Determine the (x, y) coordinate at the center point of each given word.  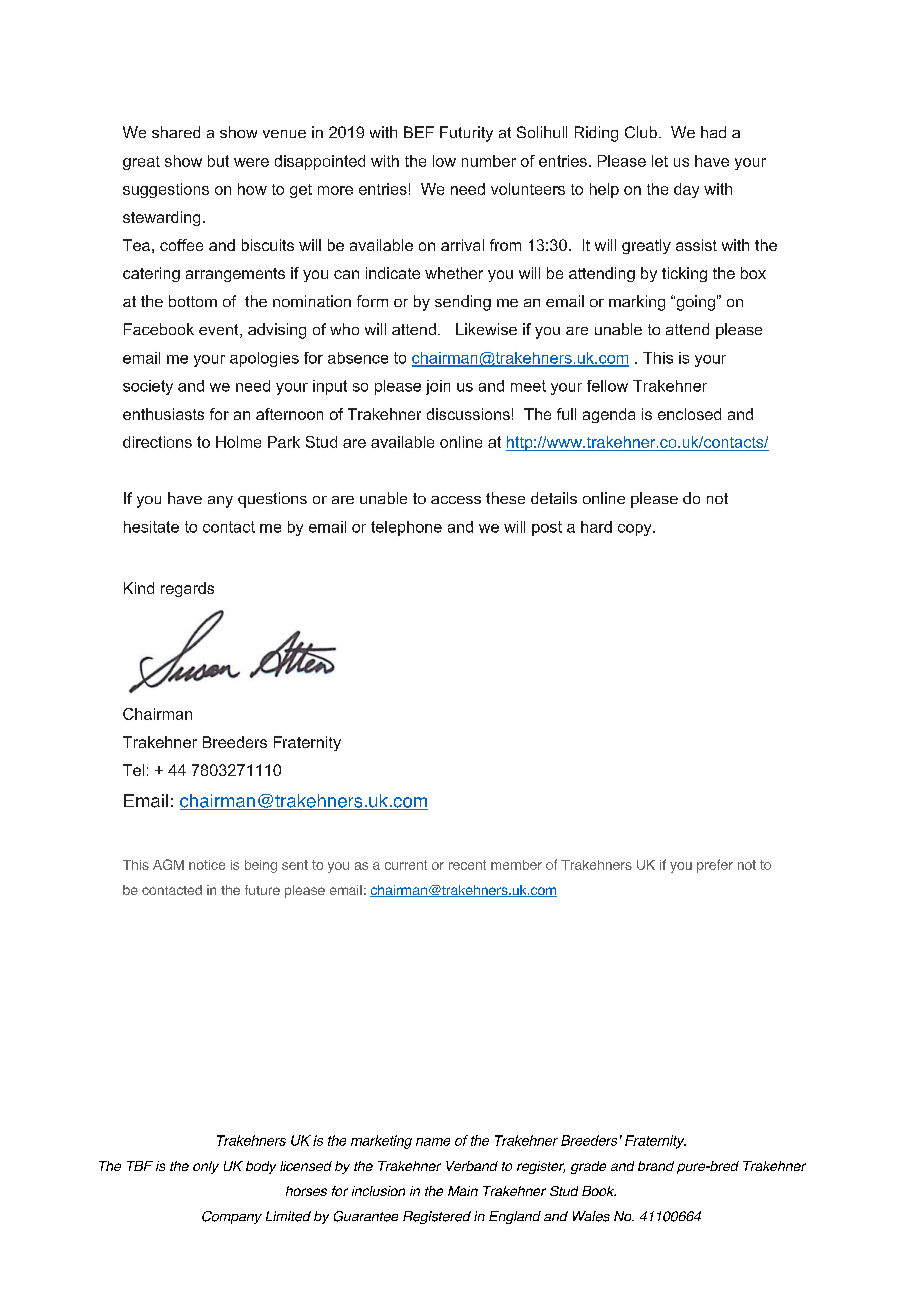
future (262, 890)
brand (656, 1166)
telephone (406, 528)
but (218, 161)
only (206, 1167)
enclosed (689, 414)
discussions (468, 414)
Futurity (466, 134)
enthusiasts (163, 414)
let (660, 161)
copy (636, 530)
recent (467, 865)
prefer (715, 866)
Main (463, 1191)
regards (187, 589)
